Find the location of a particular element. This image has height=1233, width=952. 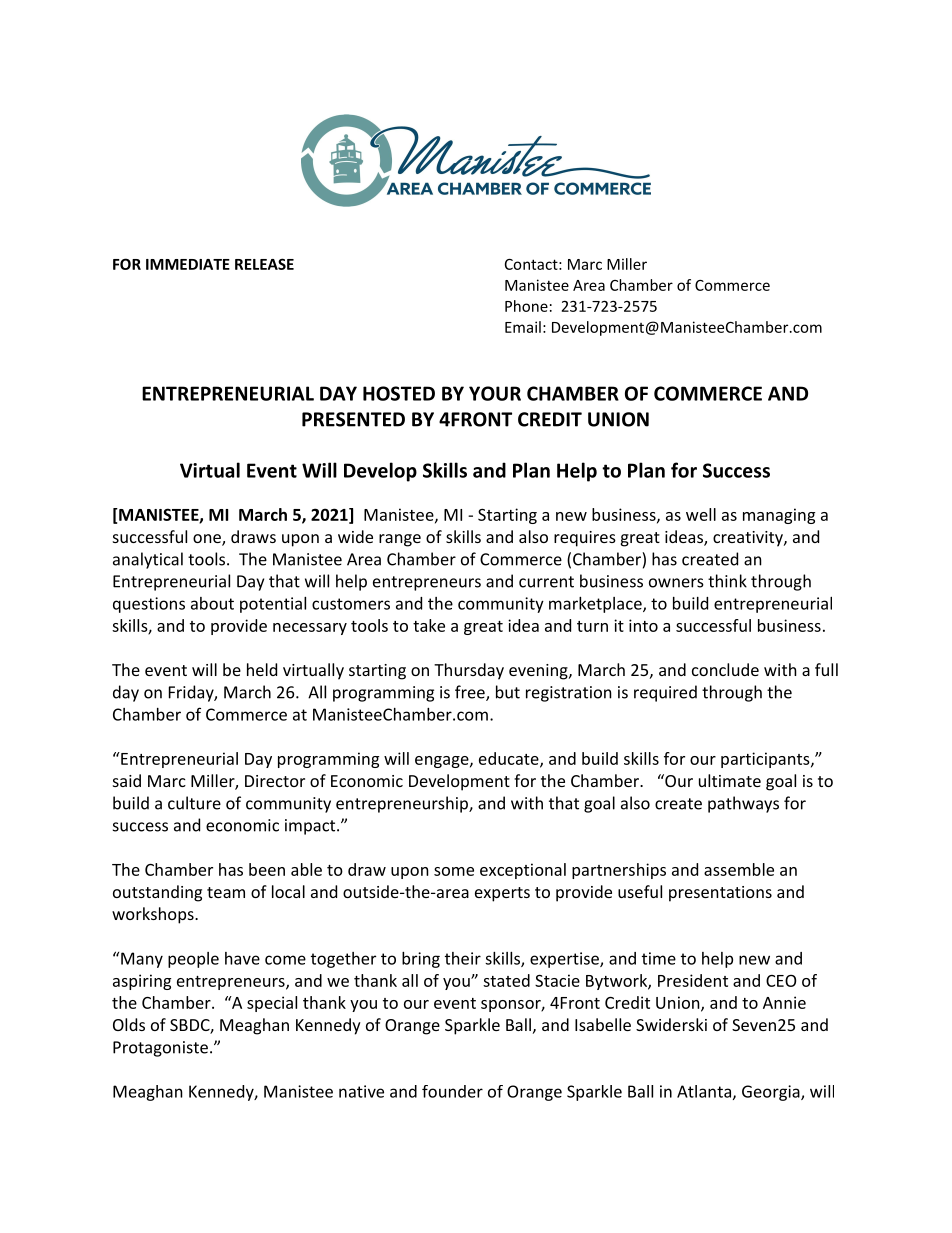

YOUR is located at coordinates (495, 393).
